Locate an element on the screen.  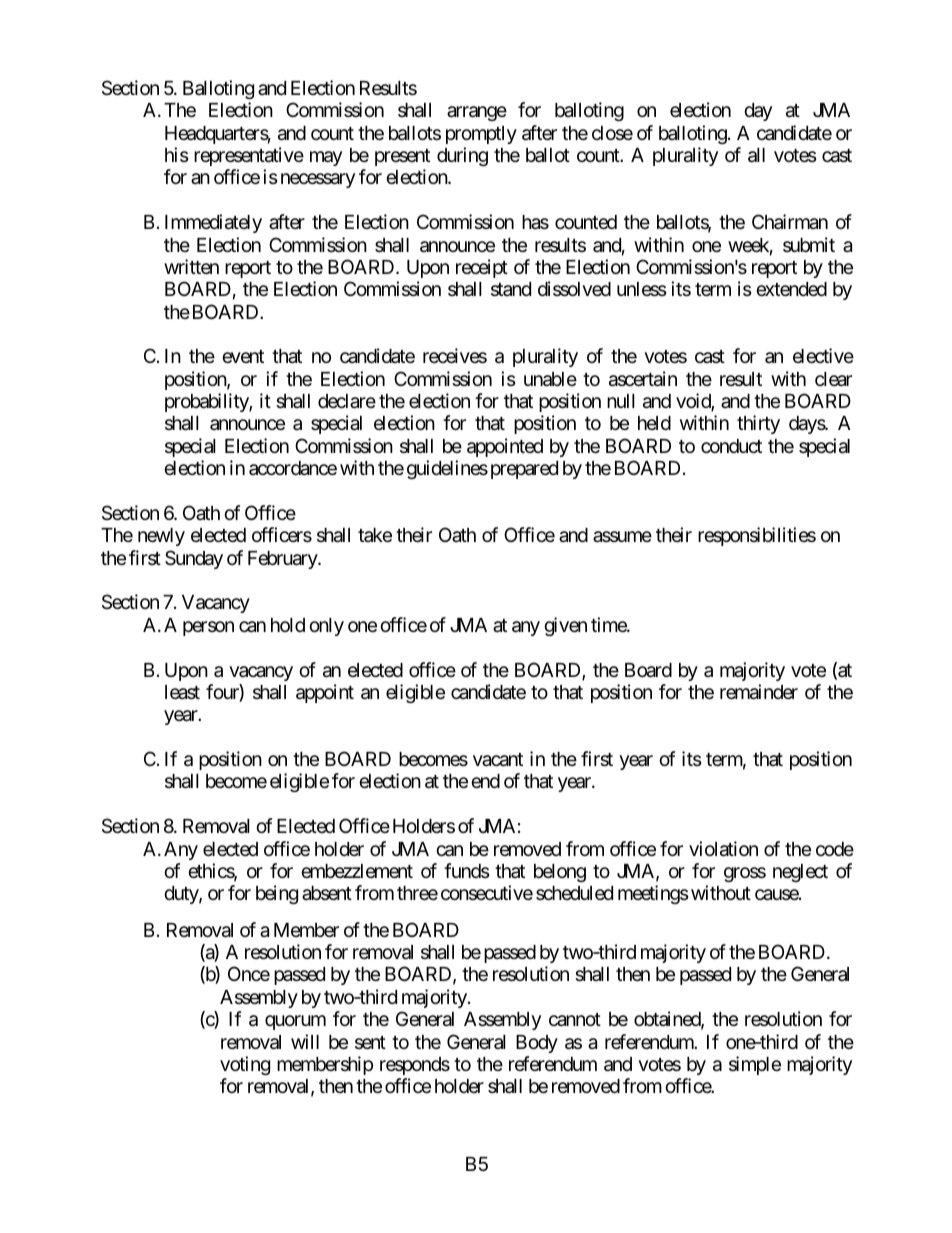
voting is located at coordinates (245, 1065).
